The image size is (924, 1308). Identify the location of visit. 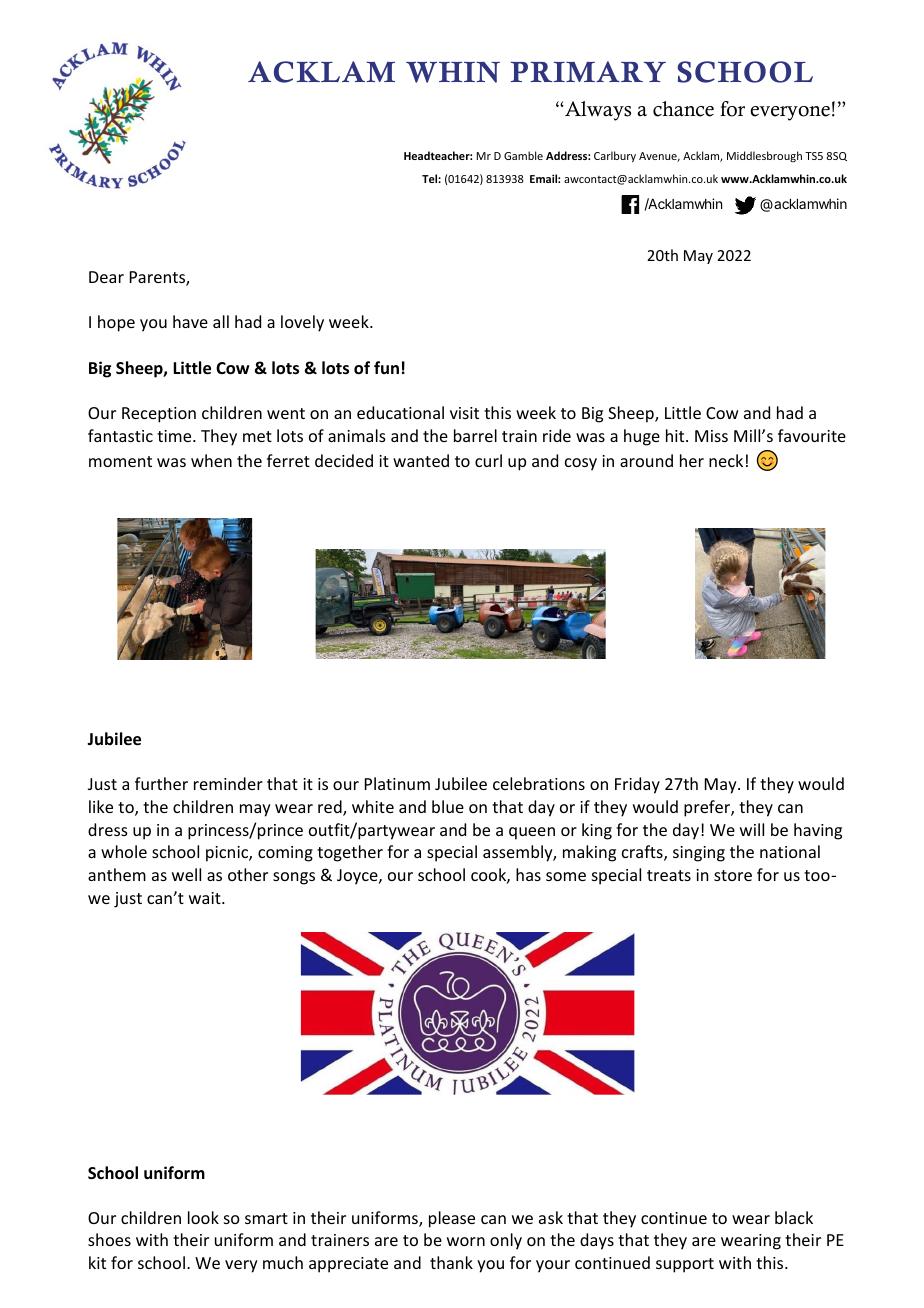
(464, 413).
